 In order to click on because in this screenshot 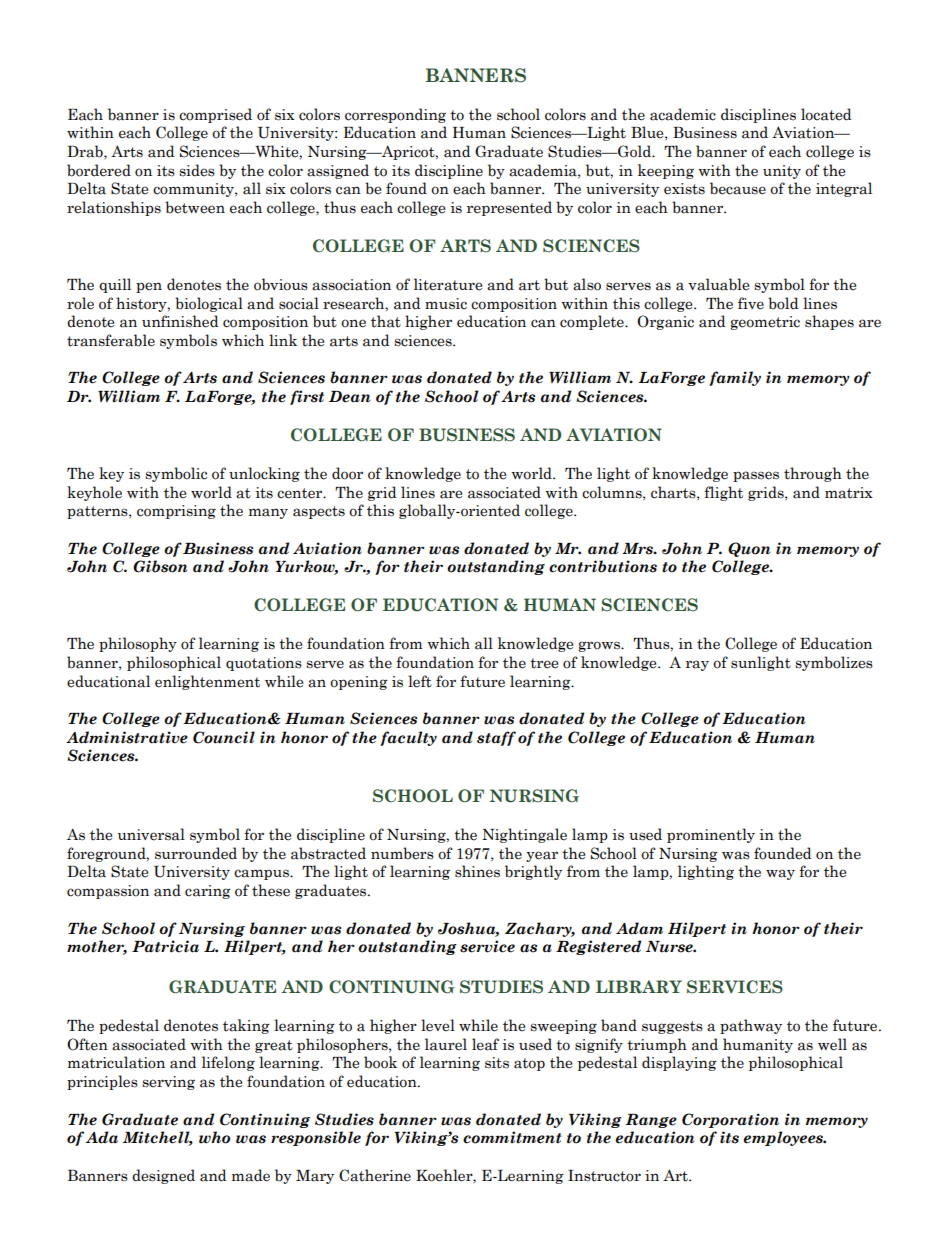, I will do `click(738, 188)`.
